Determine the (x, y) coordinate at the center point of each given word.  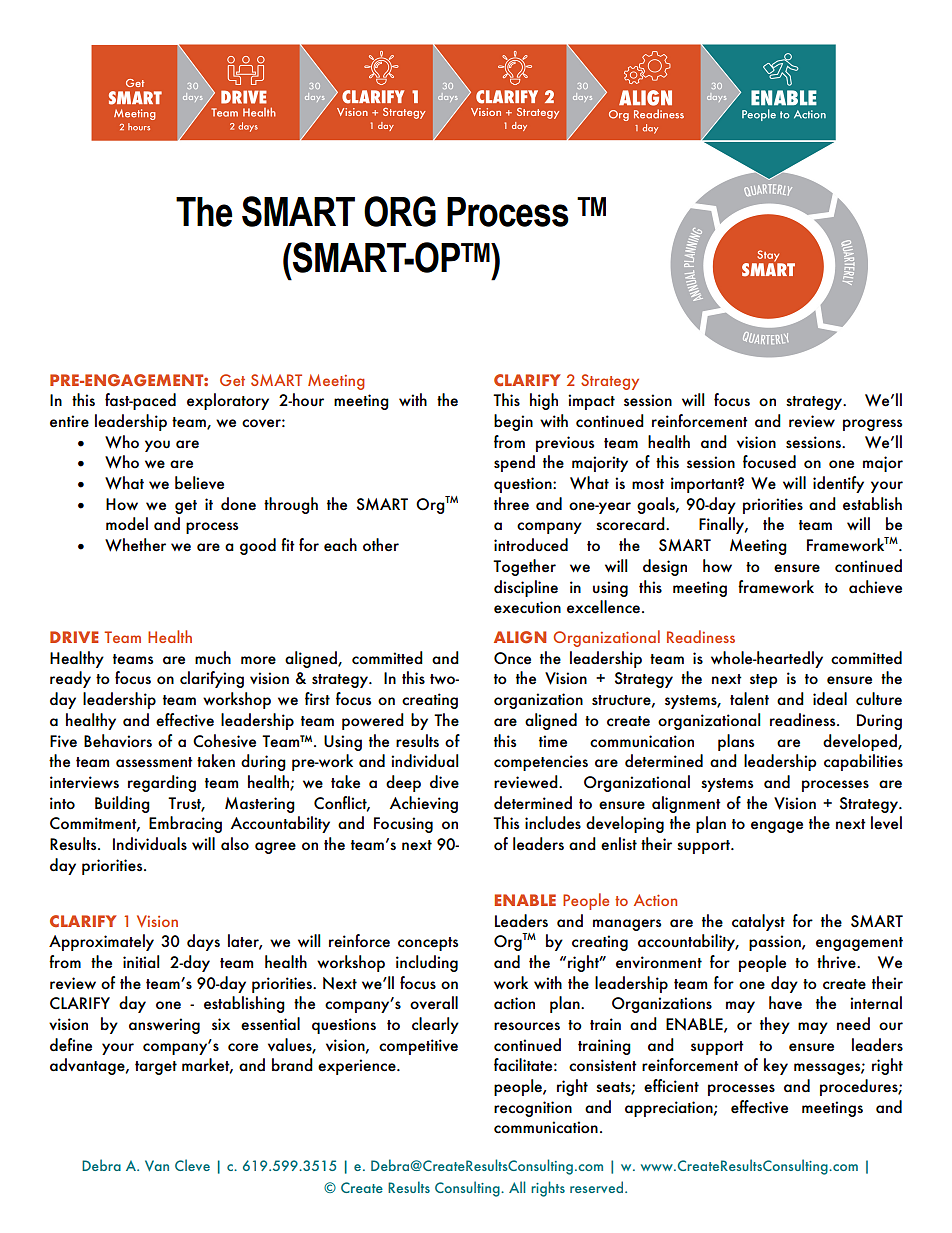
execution (527, 607)
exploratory (228, 401)
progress (872, 425)
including (427, 963)
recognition (533, 1109)
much (213, 658)
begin (513, 422)
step (764, 681)
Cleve (192, 1165)
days (203, 942)
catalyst (758, 922)
